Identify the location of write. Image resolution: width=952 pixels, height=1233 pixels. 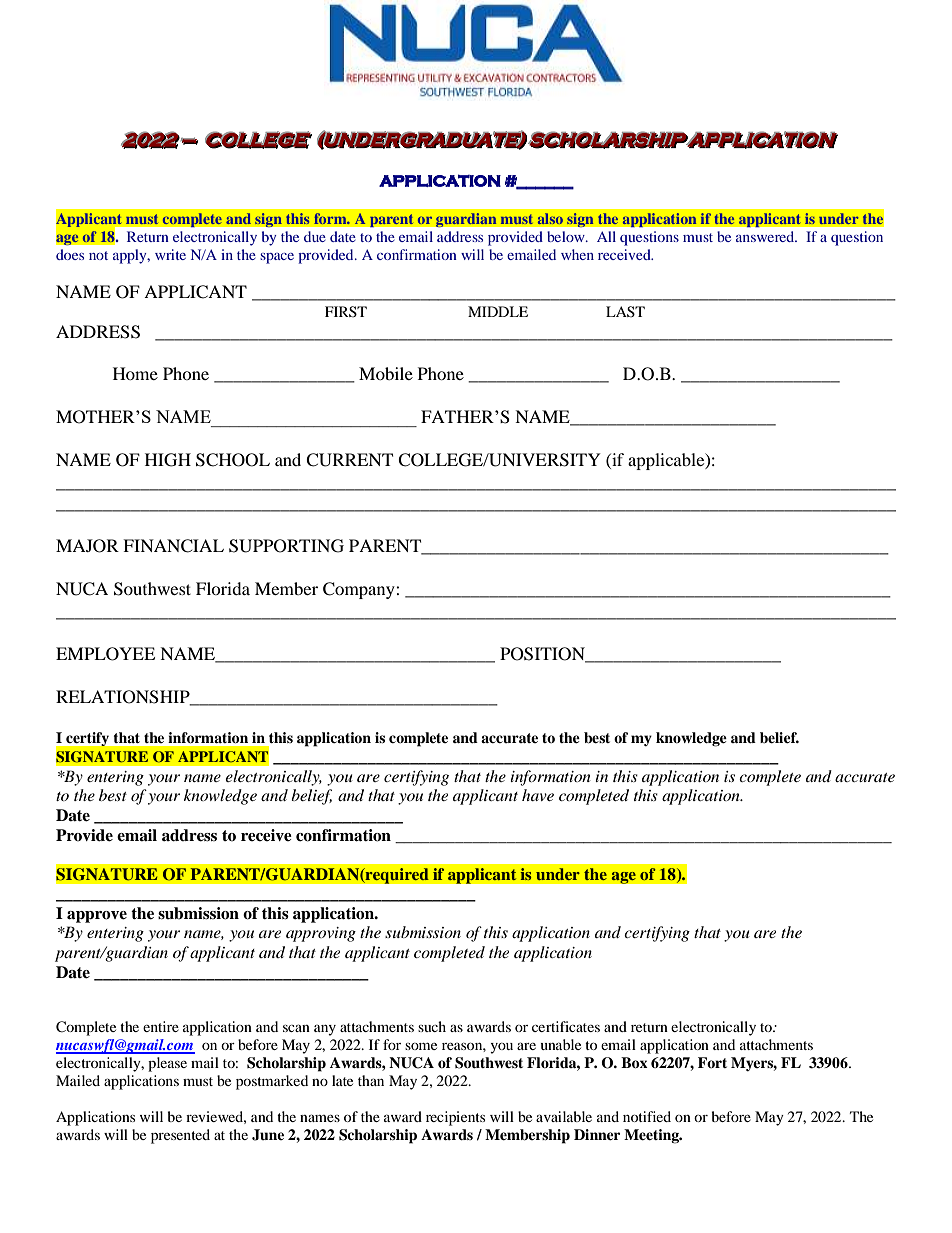
(170, 254).
